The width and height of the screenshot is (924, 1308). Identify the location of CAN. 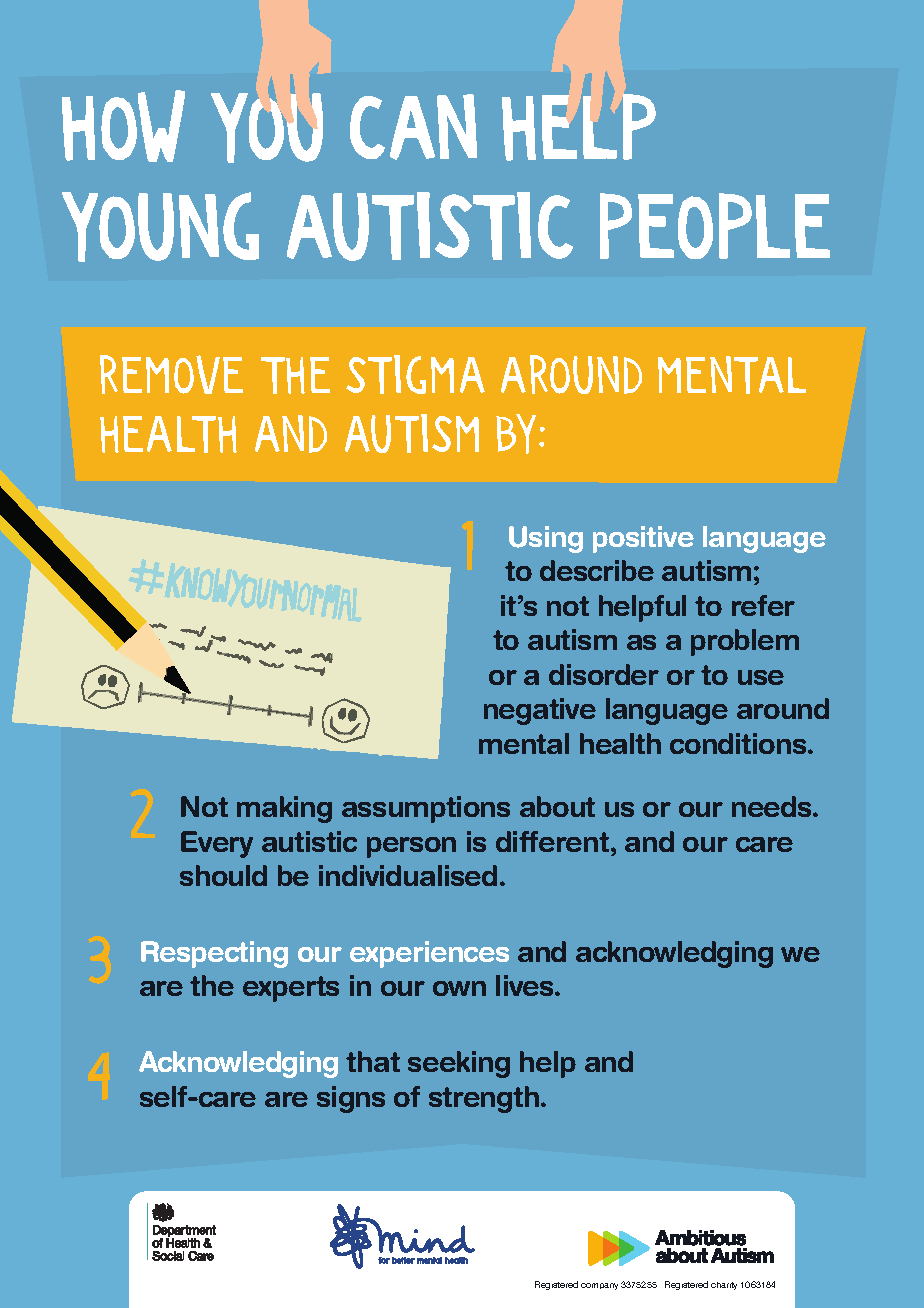
(413, 127).
